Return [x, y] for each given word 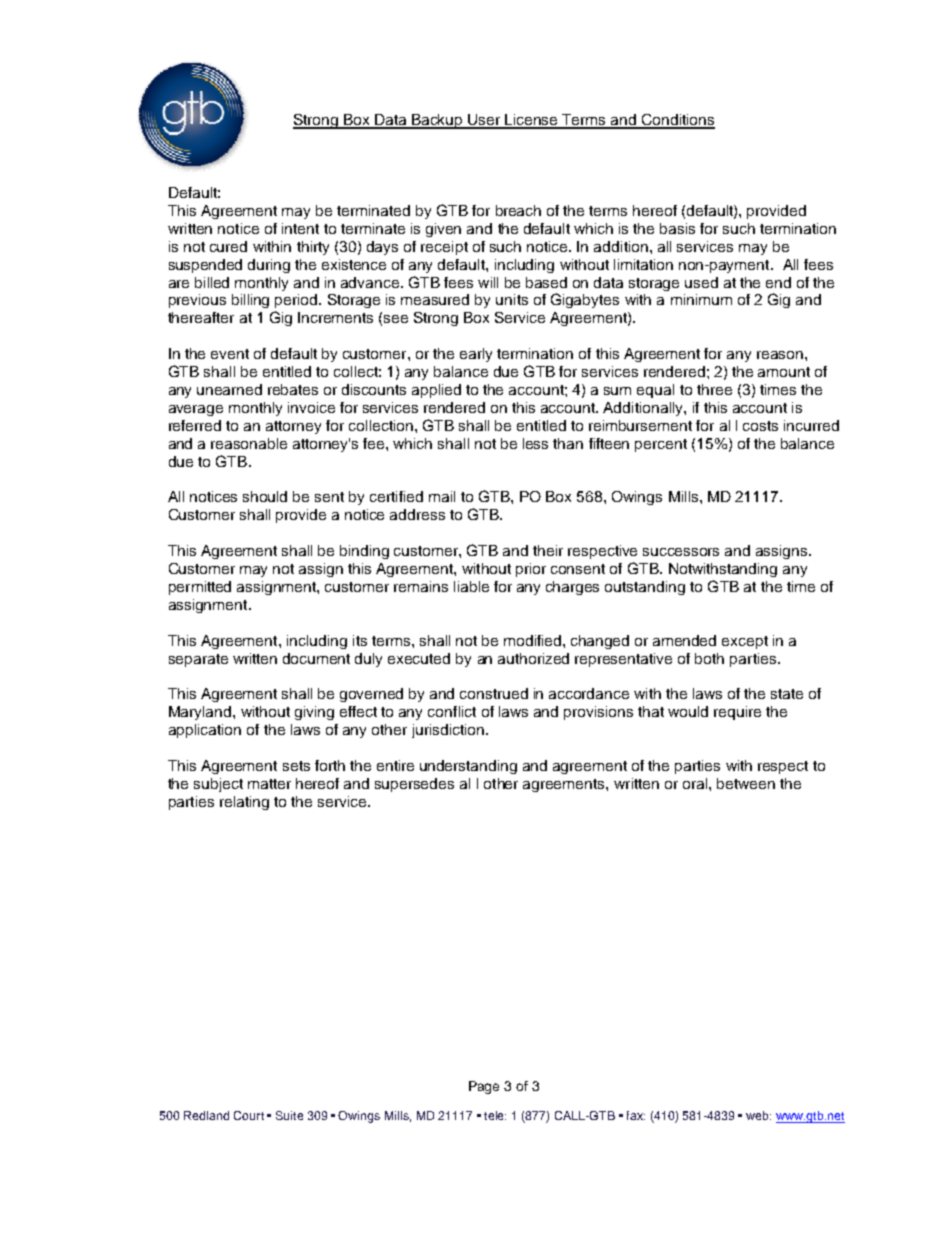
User [485, 121]
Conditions [677, 121]
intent [300, 228]
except [745, 642]
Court [249, 1115]
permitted [200, 588]
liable [471, 586]
